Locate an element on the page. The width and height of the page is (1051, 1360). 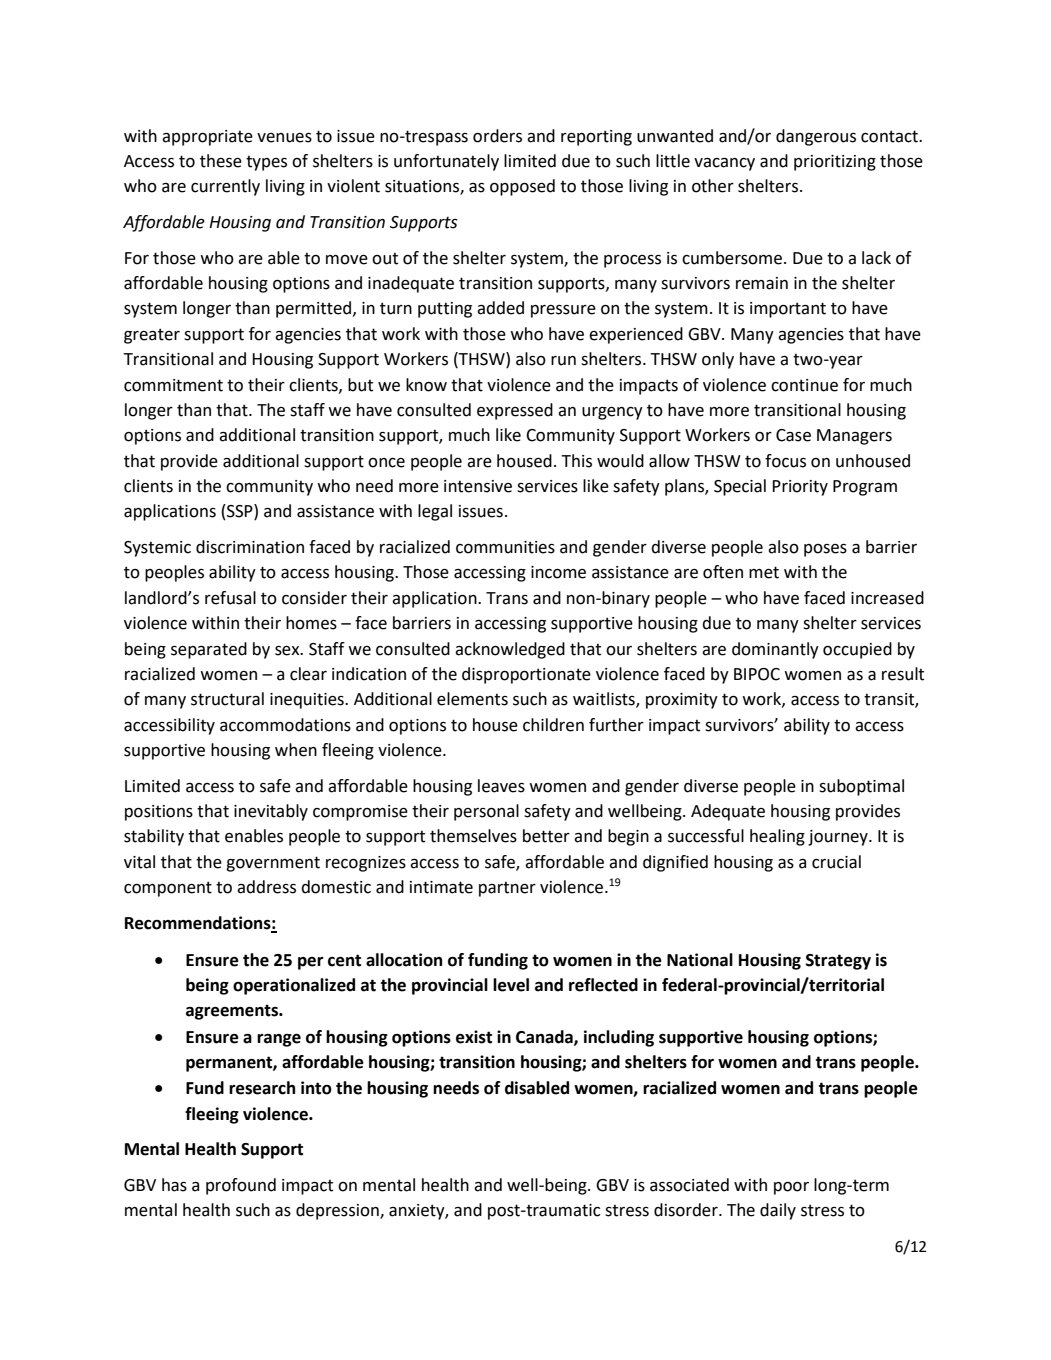
intensive is located at coordinates (478, 486).
